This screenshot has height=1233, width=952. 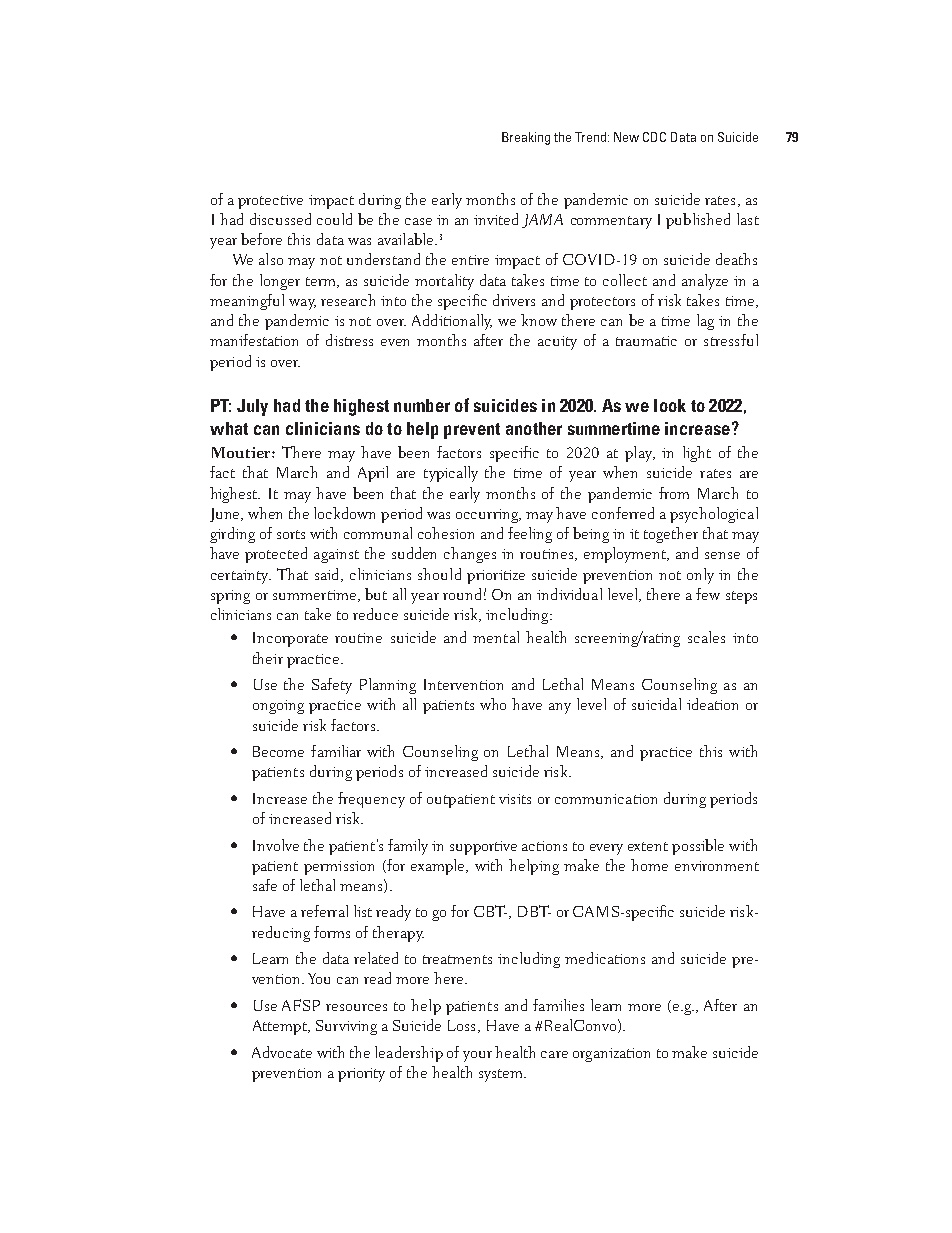 What do you see at coordinates (252, 407) in the screenshot?
I see `July` at bounding box center [252, 407].
